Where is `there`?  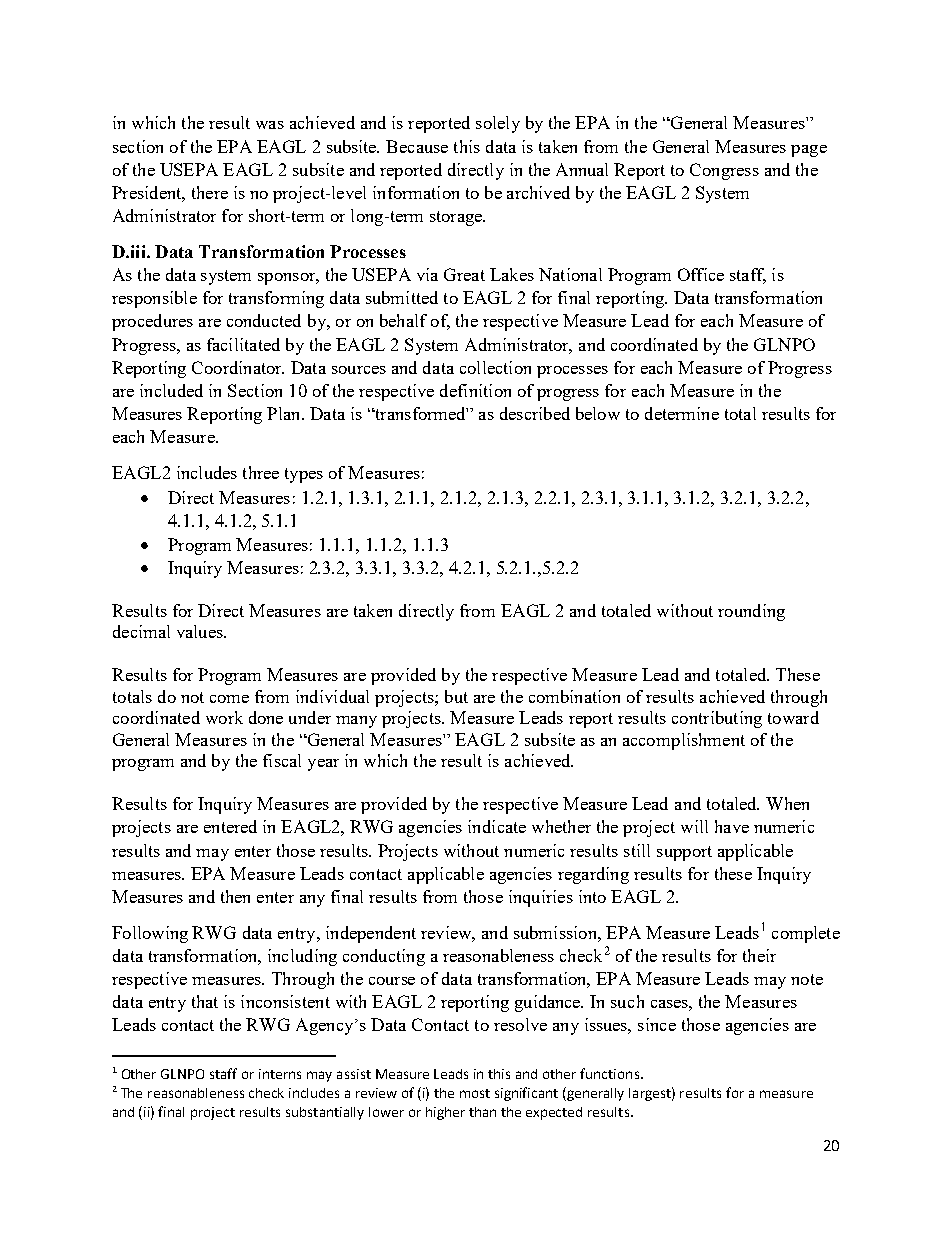
there is located at coordinates (210, 192).
